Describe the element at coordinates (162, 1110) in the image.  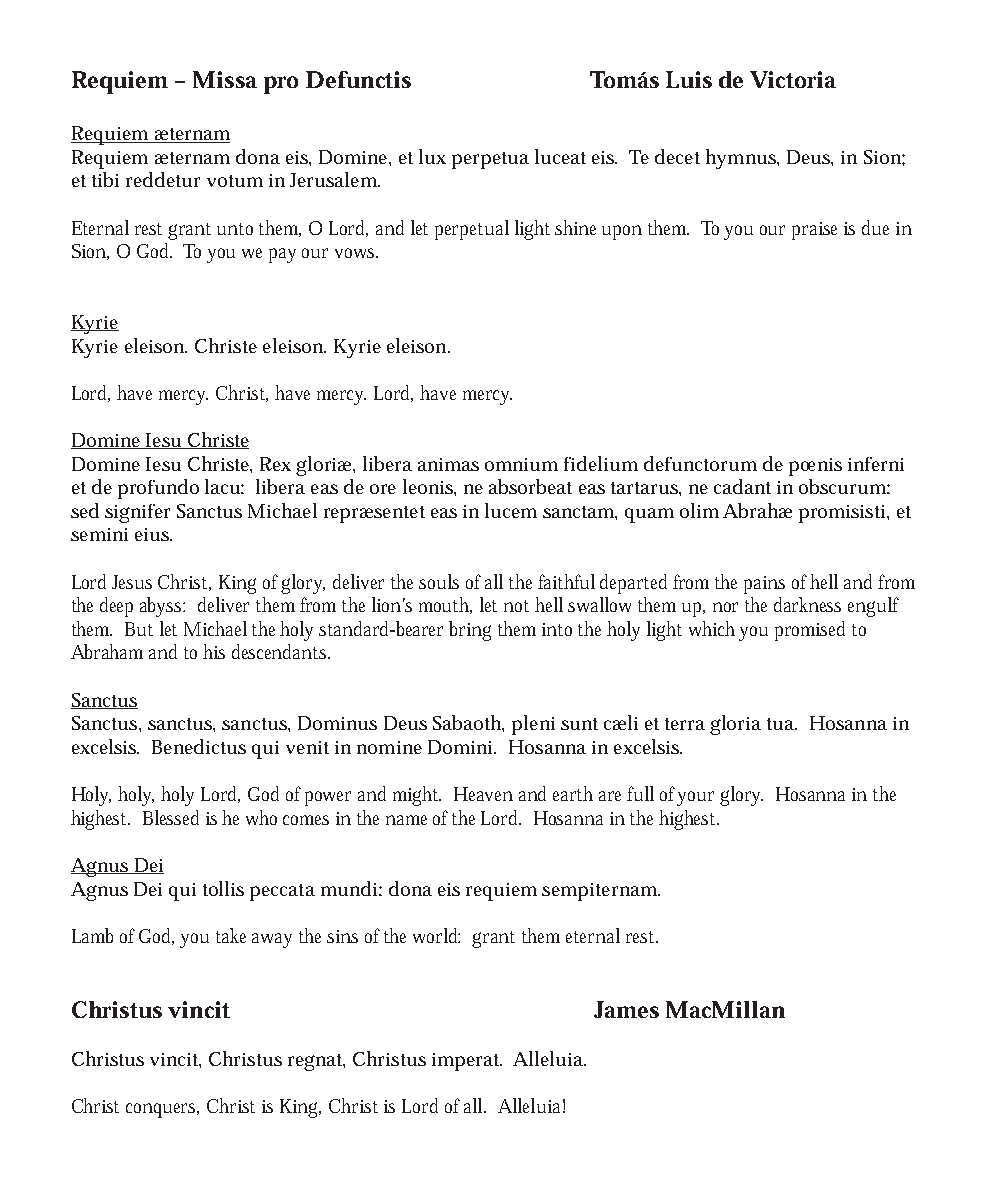
I see `conquers` at that location.
